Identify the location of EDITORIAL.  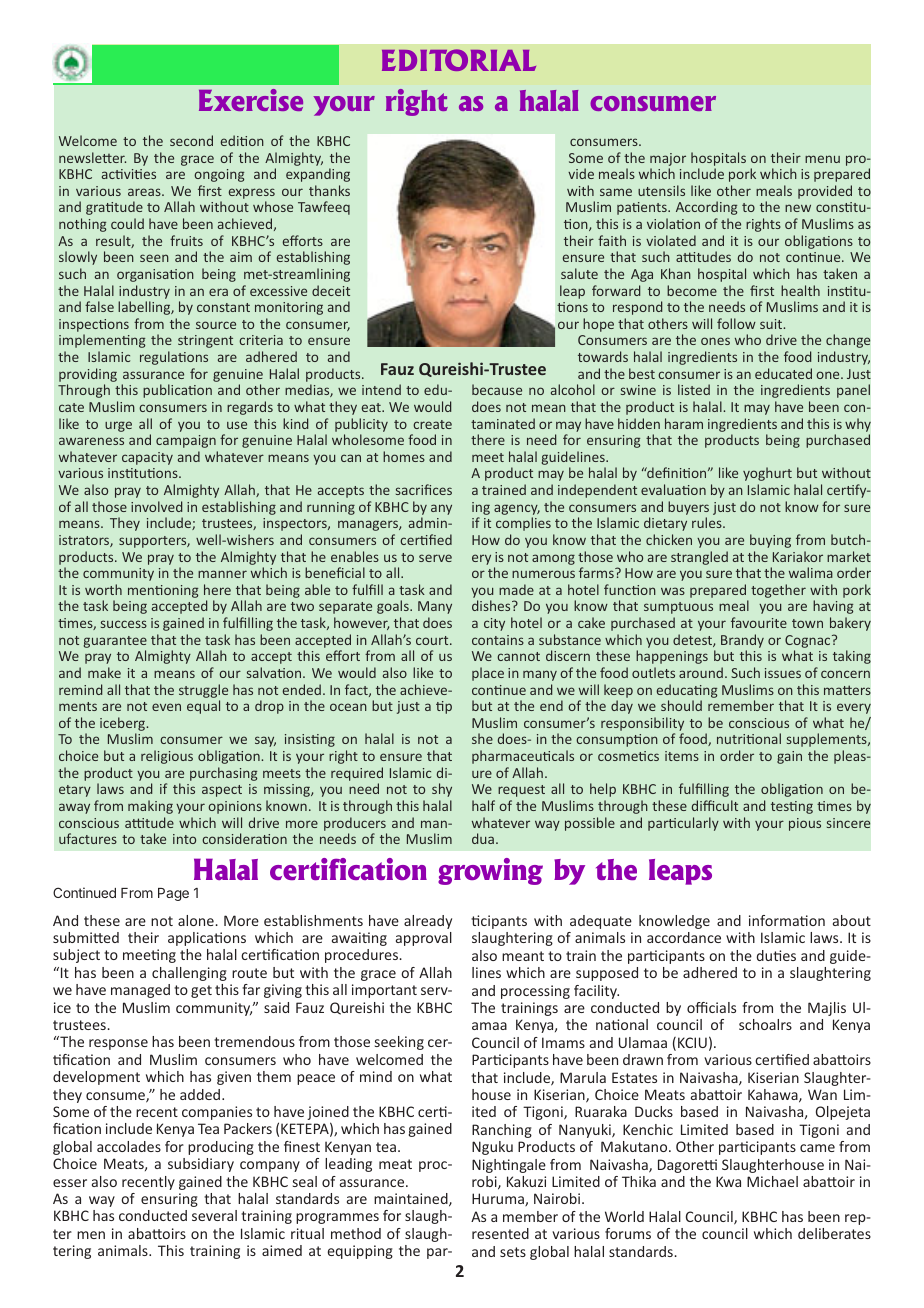
(459, 60).
